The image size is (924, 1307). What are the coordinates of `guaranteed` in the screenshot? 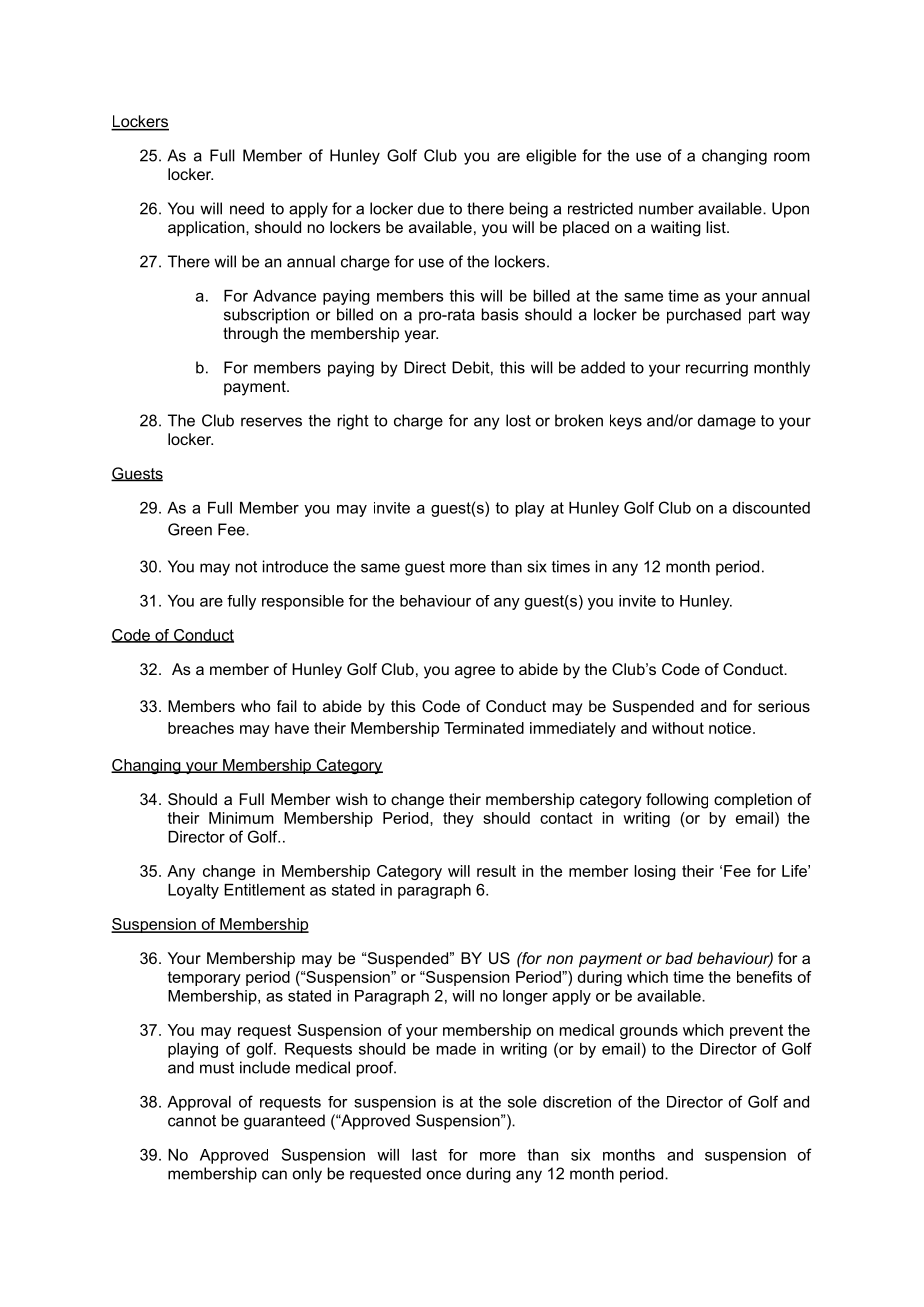 It's located at (284, 1122).
